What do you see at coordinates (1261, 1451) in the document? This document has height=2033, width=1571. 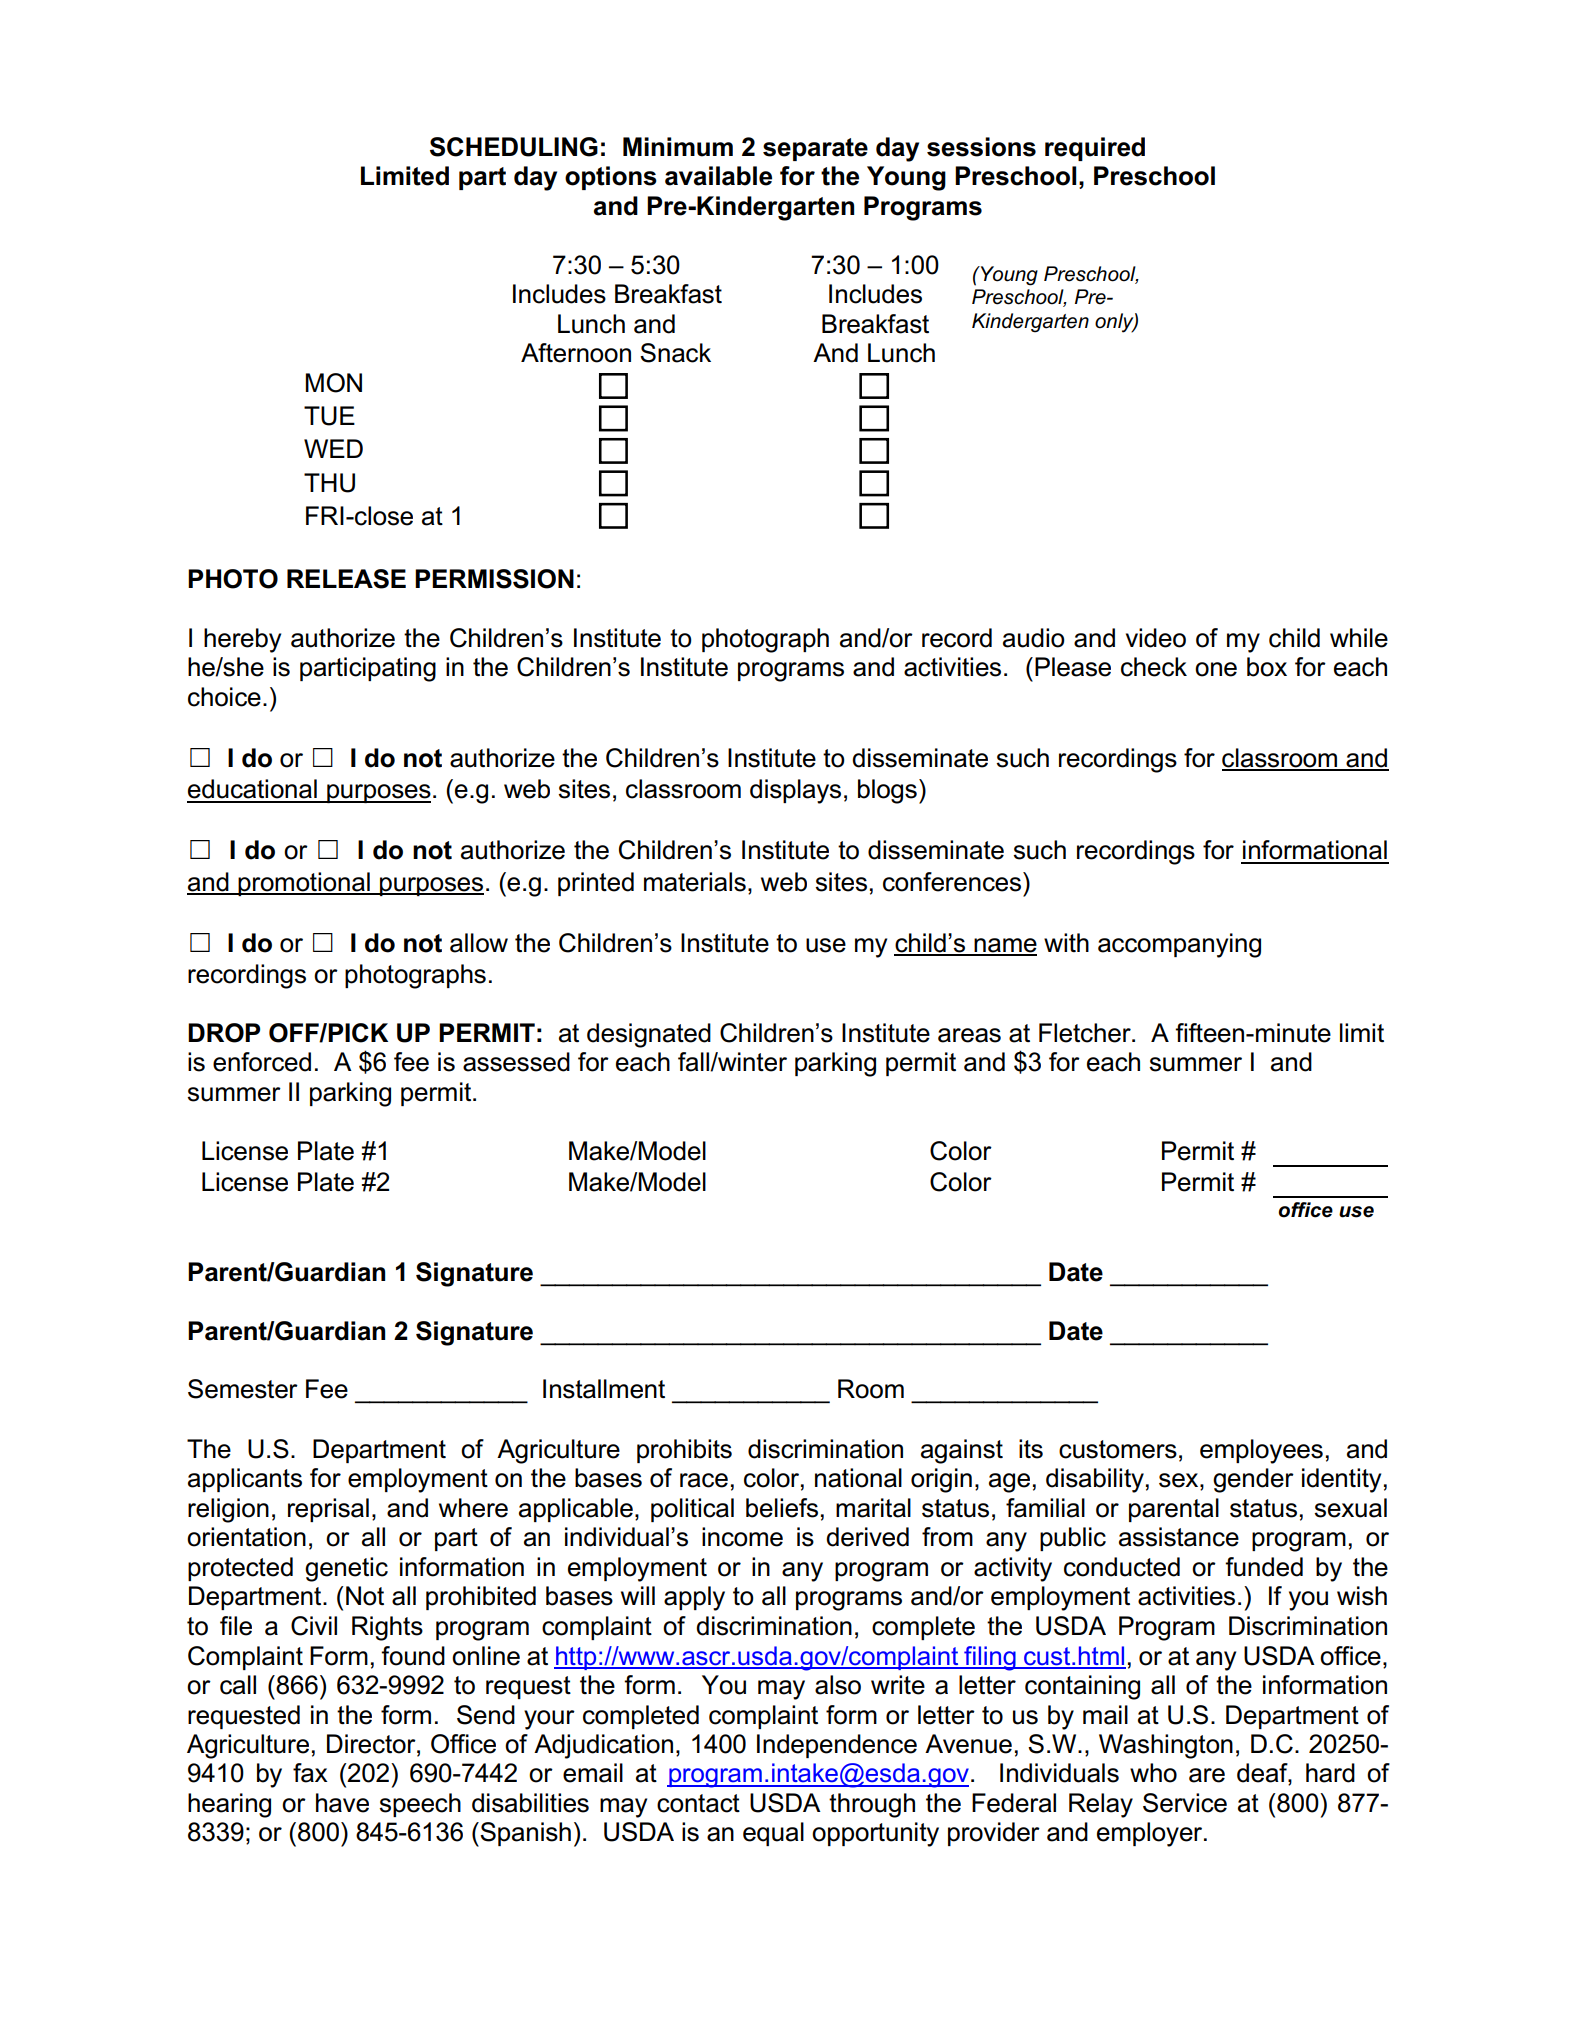 I see `employees` at bounding box center [1261, 1451].
